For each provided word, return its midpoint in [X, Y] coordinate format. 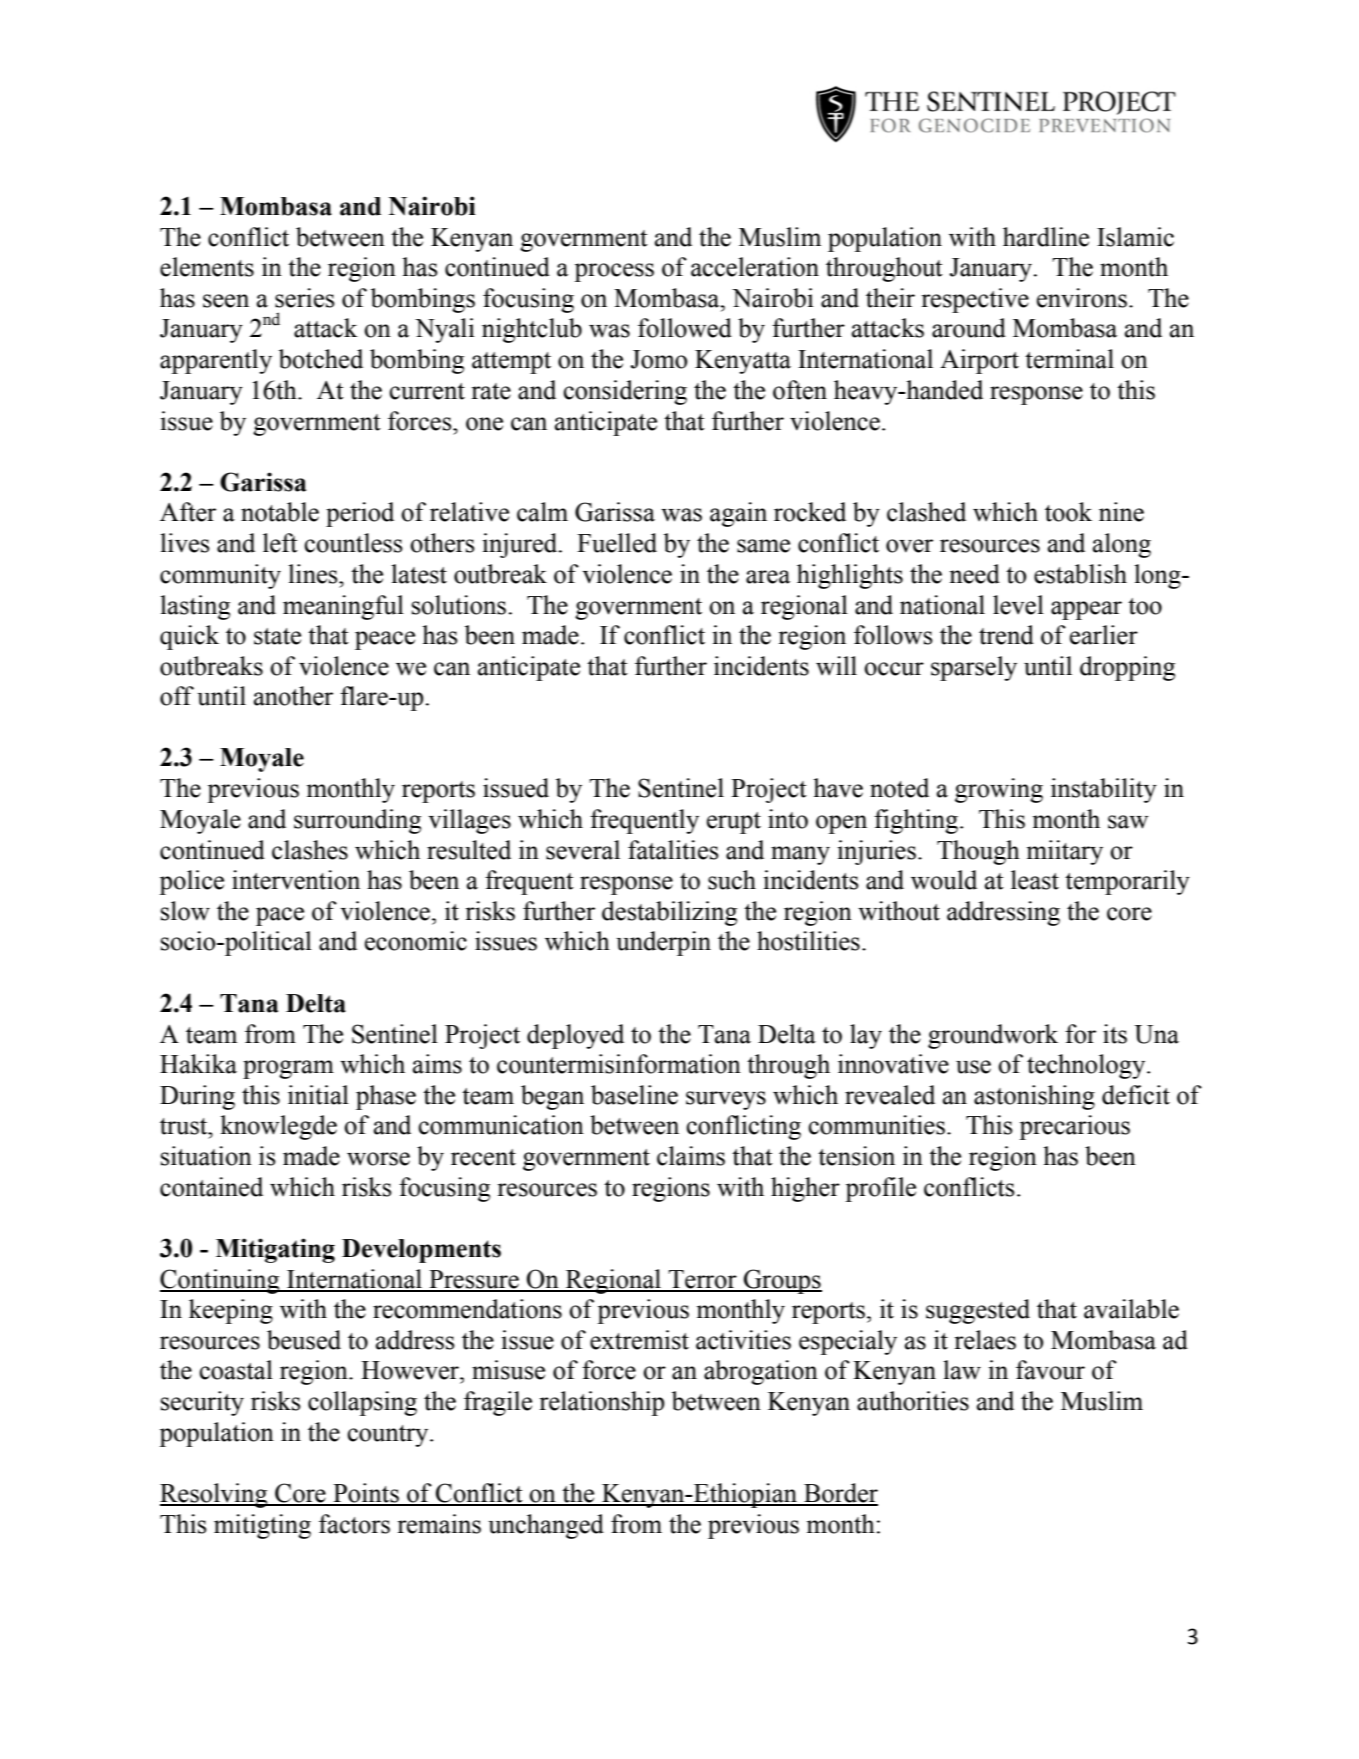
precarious [1074, 1127]
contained [211, 1187]
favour [1050, 1370]
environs [1082, 298]
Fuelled [617, 543]
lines [314, 574]
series [305, 298]
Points [366, 1494]
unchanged [546, 1526]
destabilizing [669, 913]
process [614, 272]
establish [1080, 574]
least [1035, 880]
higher [805, 1189]
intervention [296, 880]
